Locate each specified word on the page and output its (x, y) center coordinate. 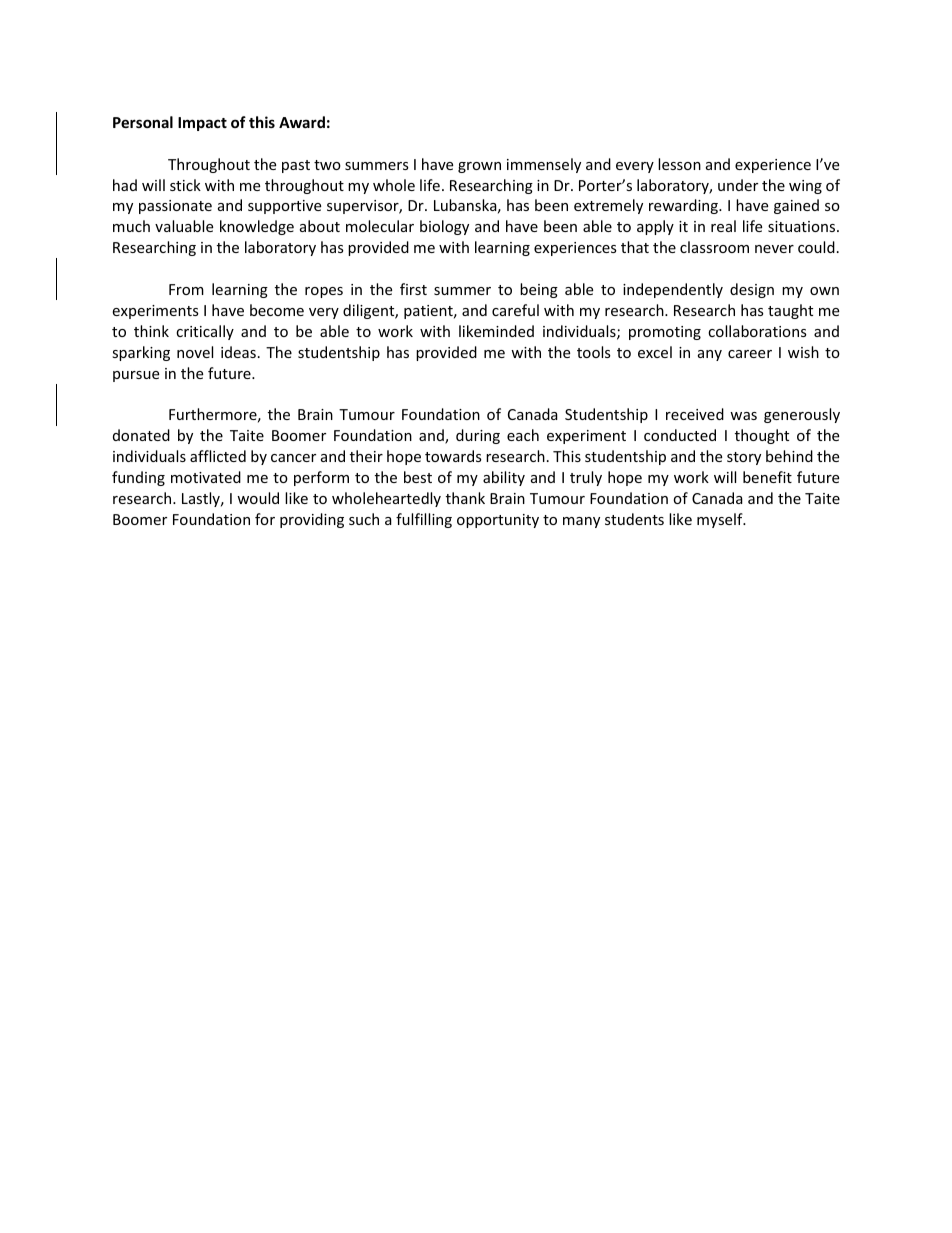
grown (479, 167)
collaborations (757, 331)
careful (515, 310)
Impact (202, 124)
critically (205, 332)
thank (465, 498)
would (258, 498)
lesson (679, 164)
